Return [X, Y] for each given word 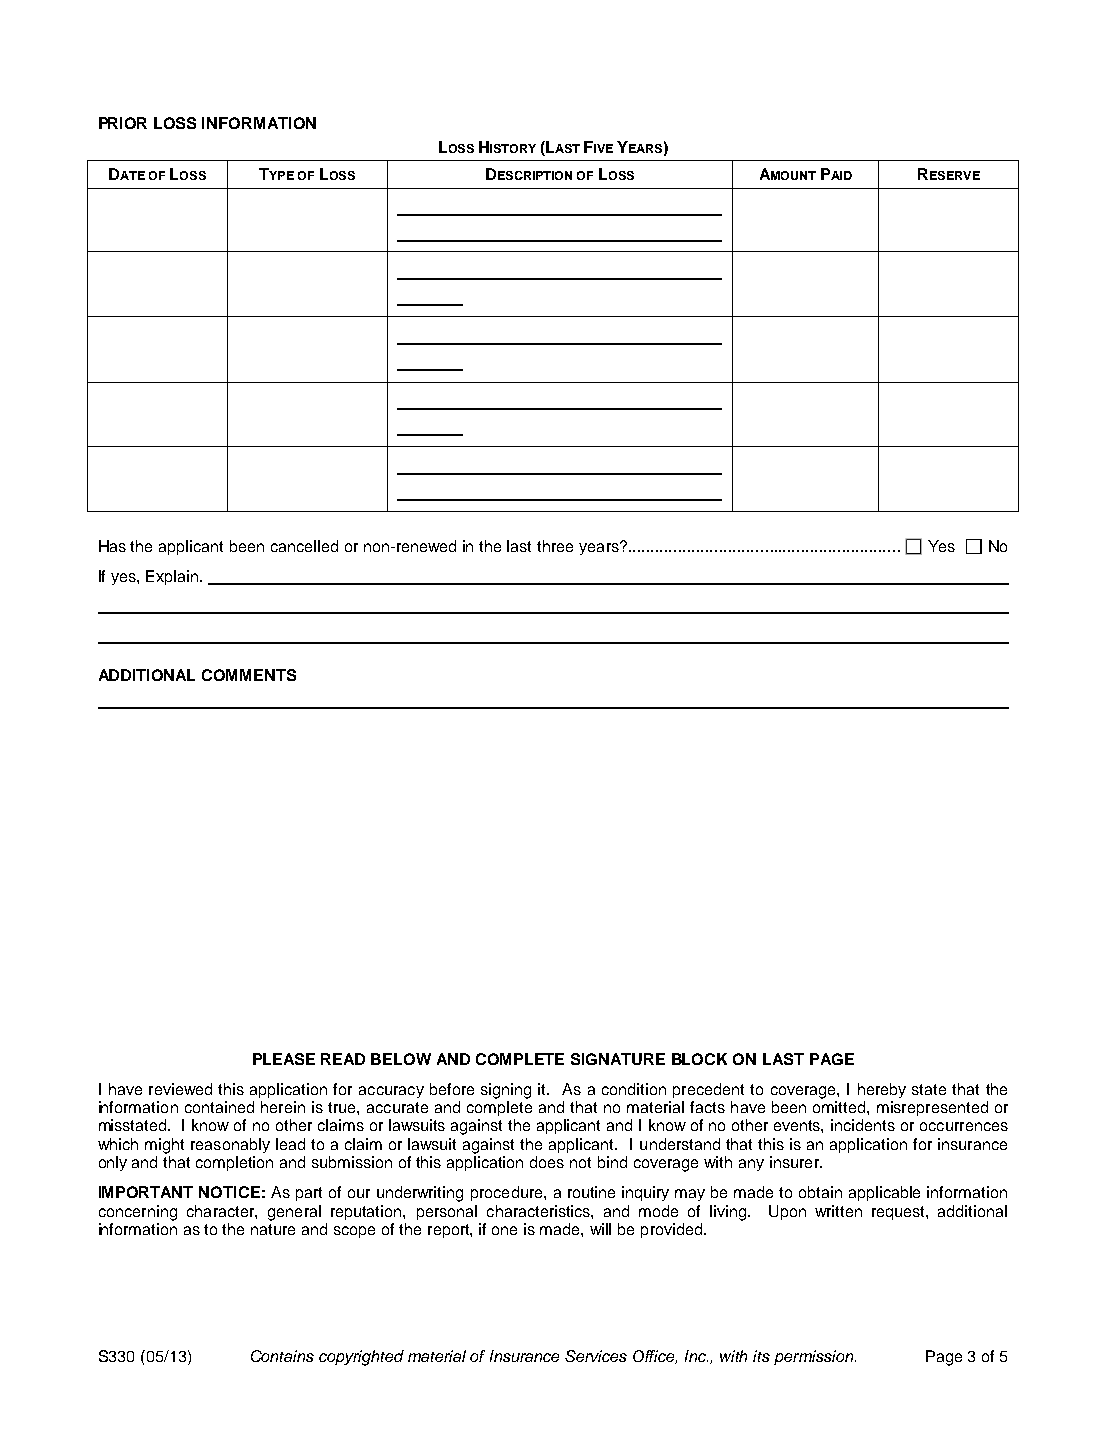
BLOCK [699, 1059]
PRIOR [123, 123]
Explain [172, 577]
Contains [282, 1356]
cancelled [304, 546]
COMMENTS [249, 675]
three [555, 546]
